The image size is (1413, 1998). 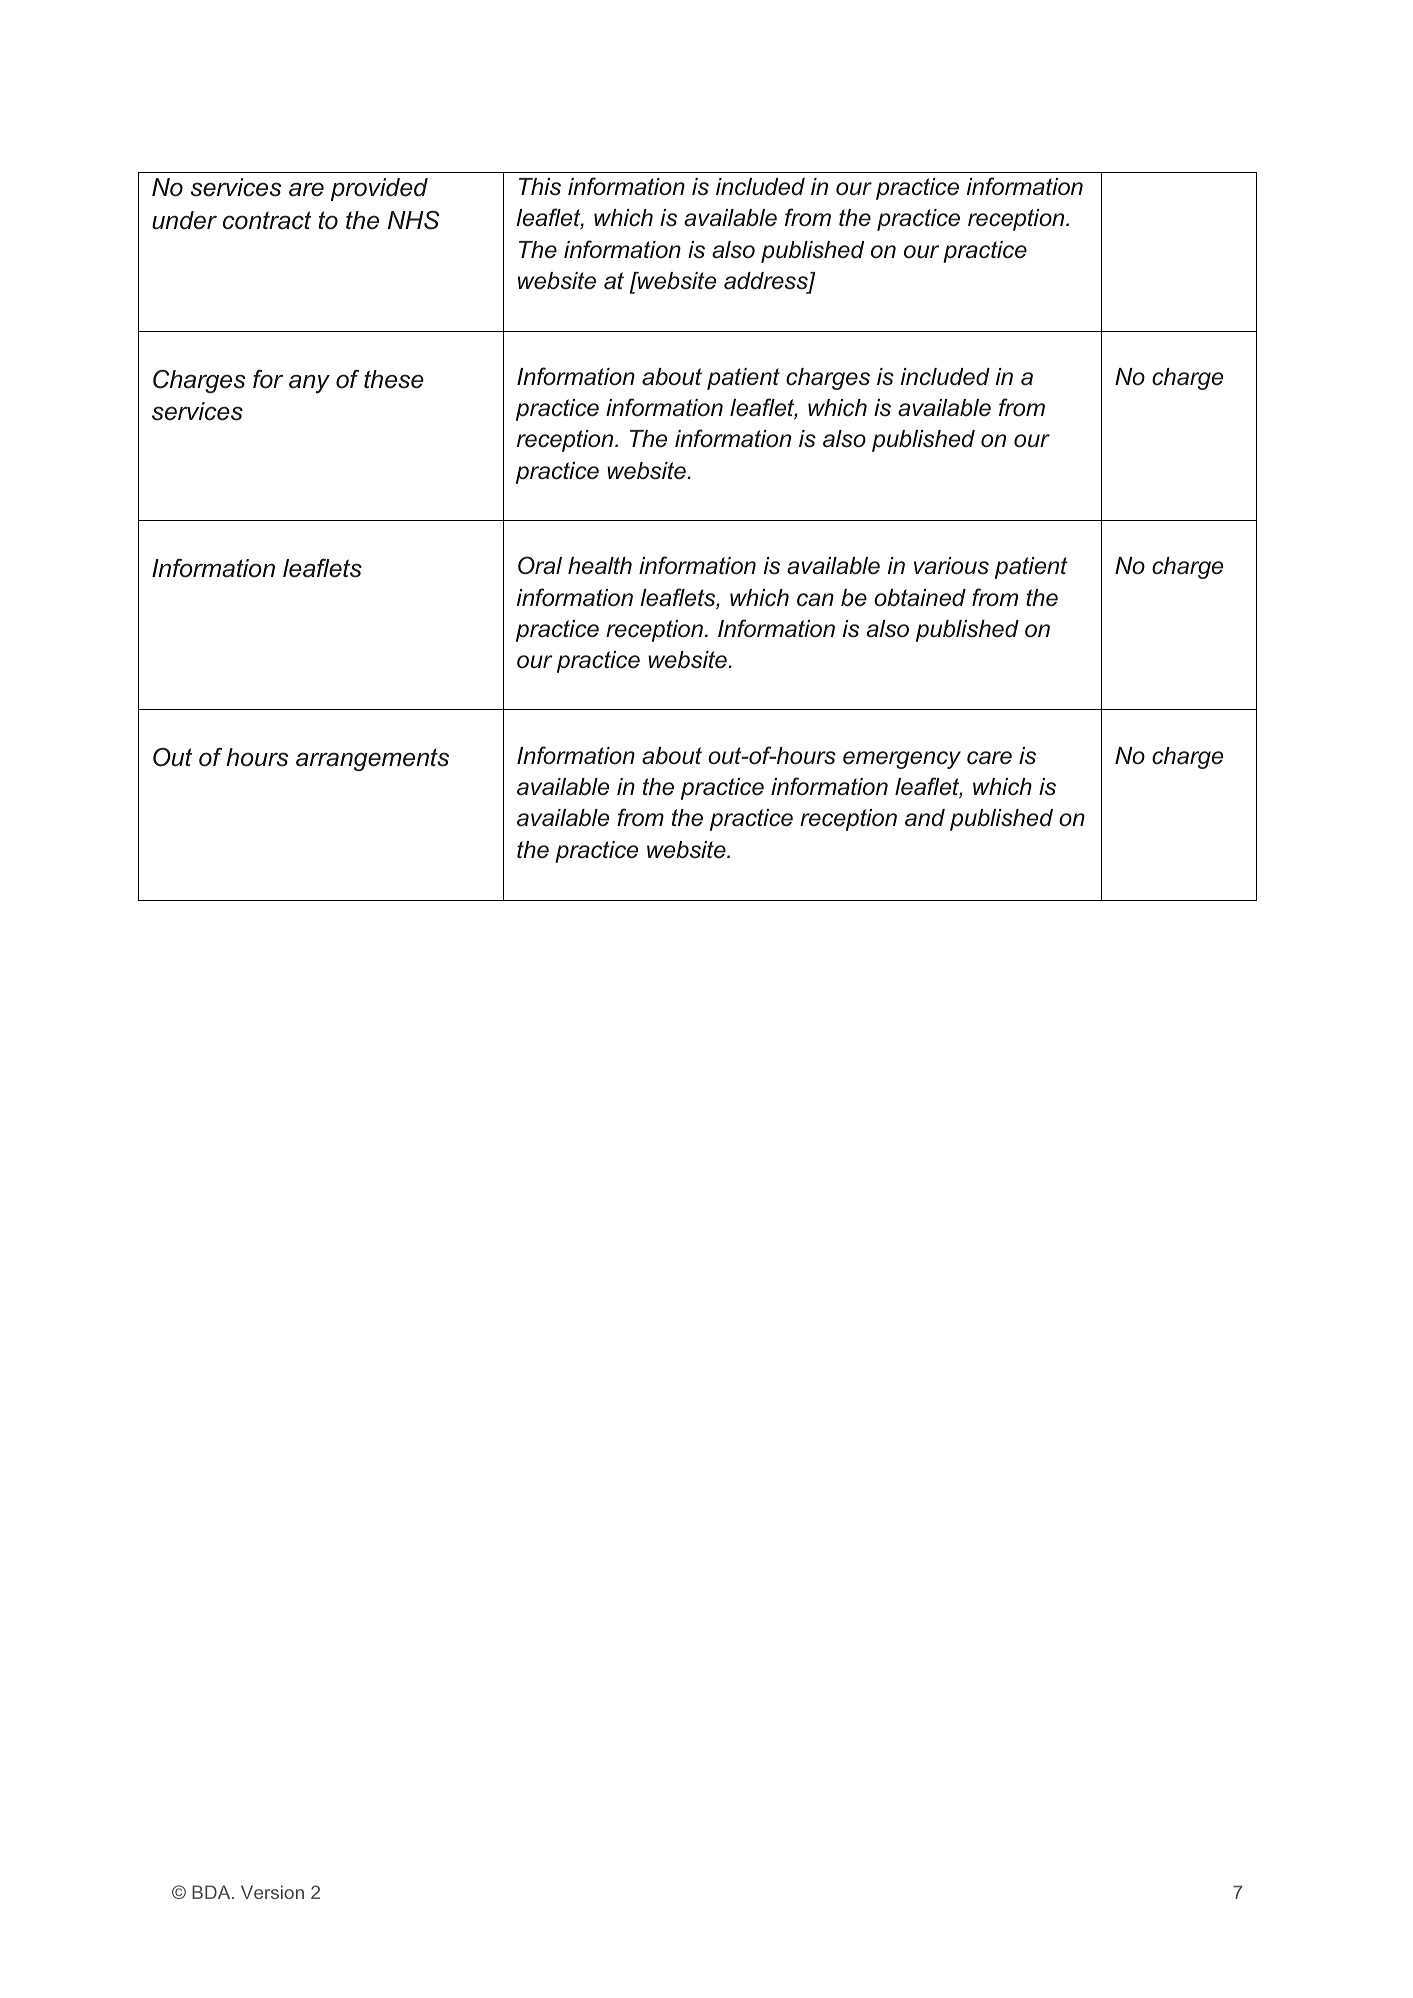 What do you see at coordinates (372, 760) in the screenshot?
I see `arrangements` at bounding box center [372, 760].
